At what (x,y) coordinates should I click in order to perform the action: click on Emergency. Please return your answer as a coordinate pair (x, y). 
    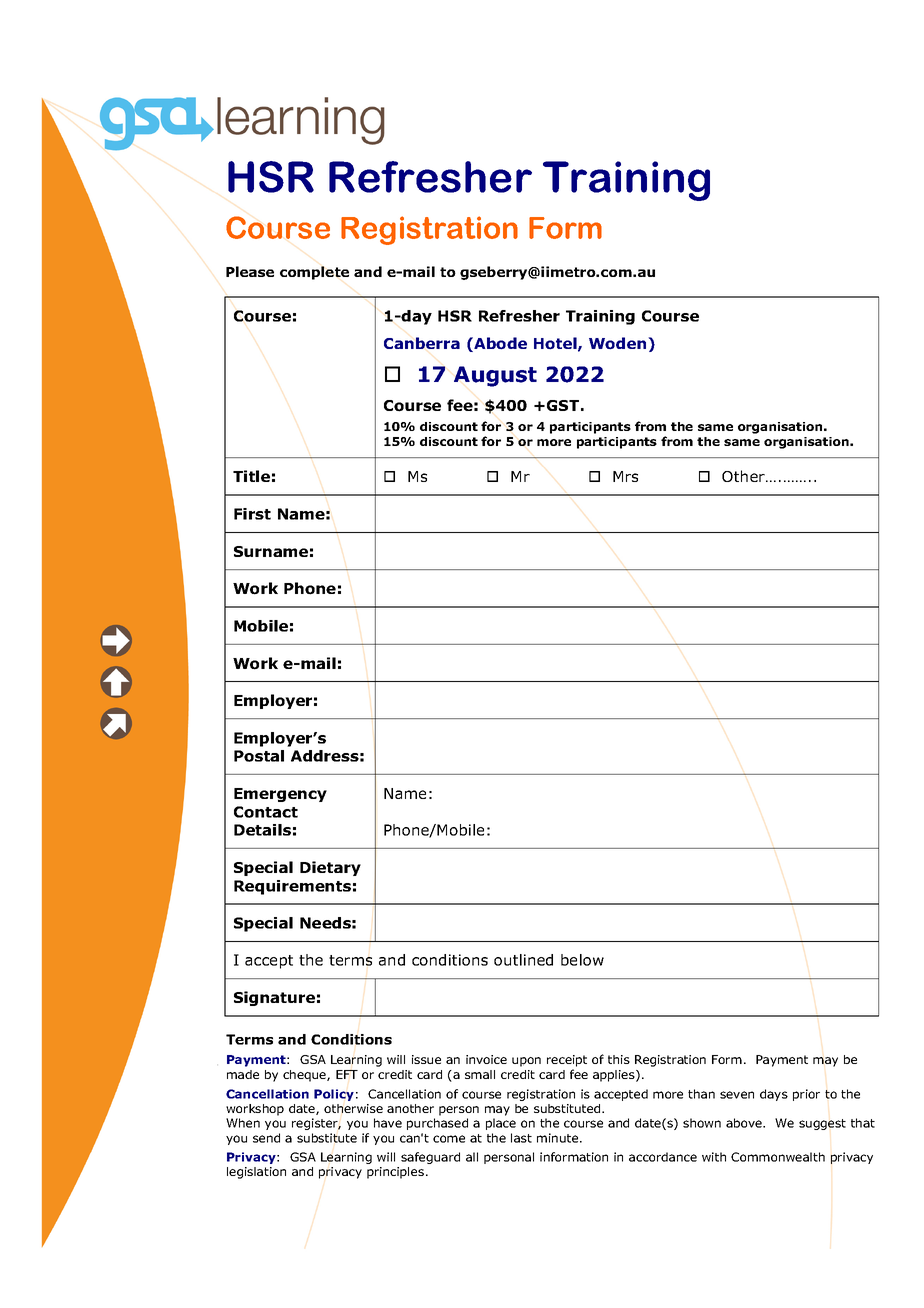
    Looking at the image, I should click on (280, 795).
